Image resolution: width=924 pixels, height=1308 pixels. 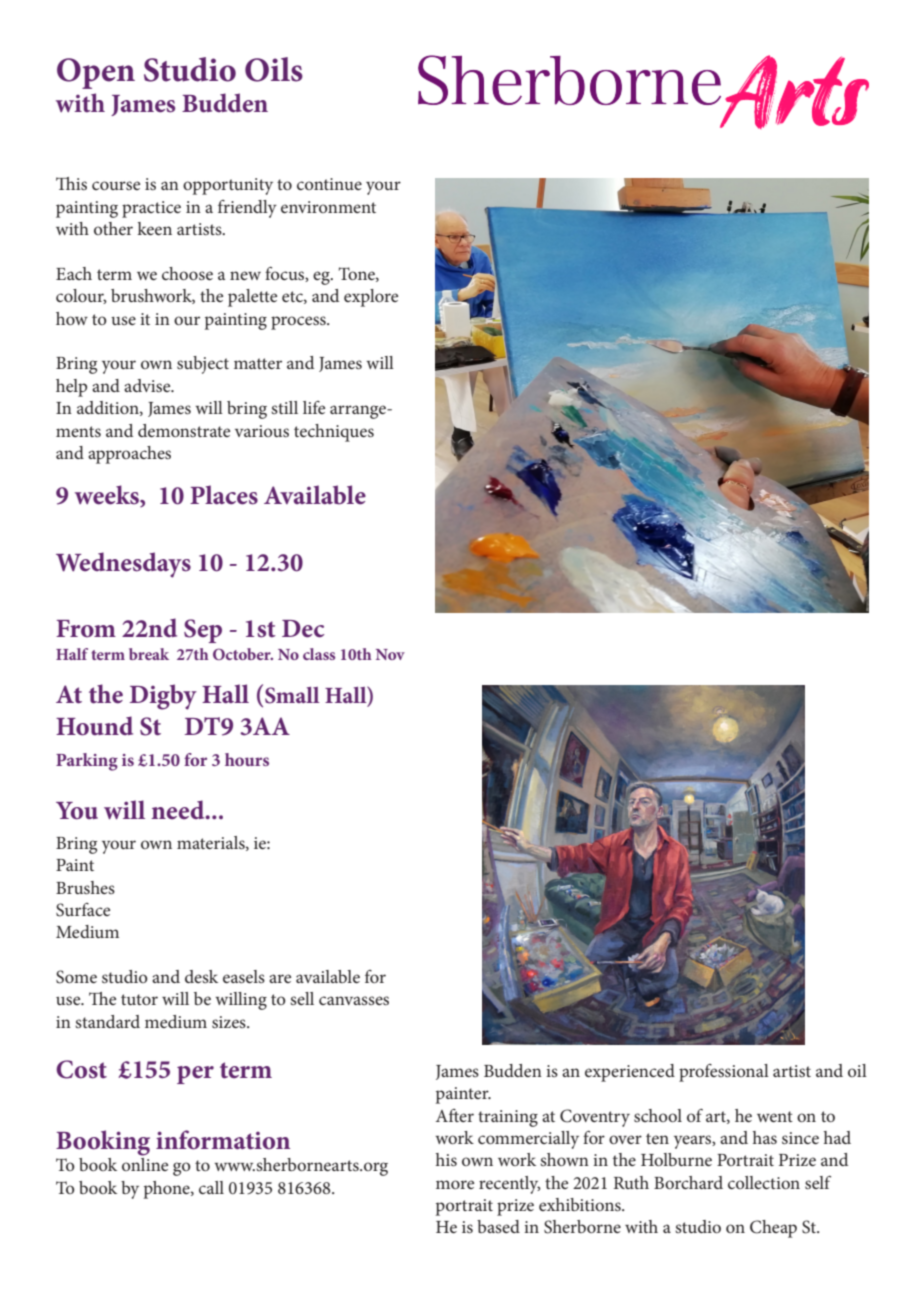 What do you see at coordinates (329, 184) in the screenshot?
I see `continue` at bounding box center [329, 184].
